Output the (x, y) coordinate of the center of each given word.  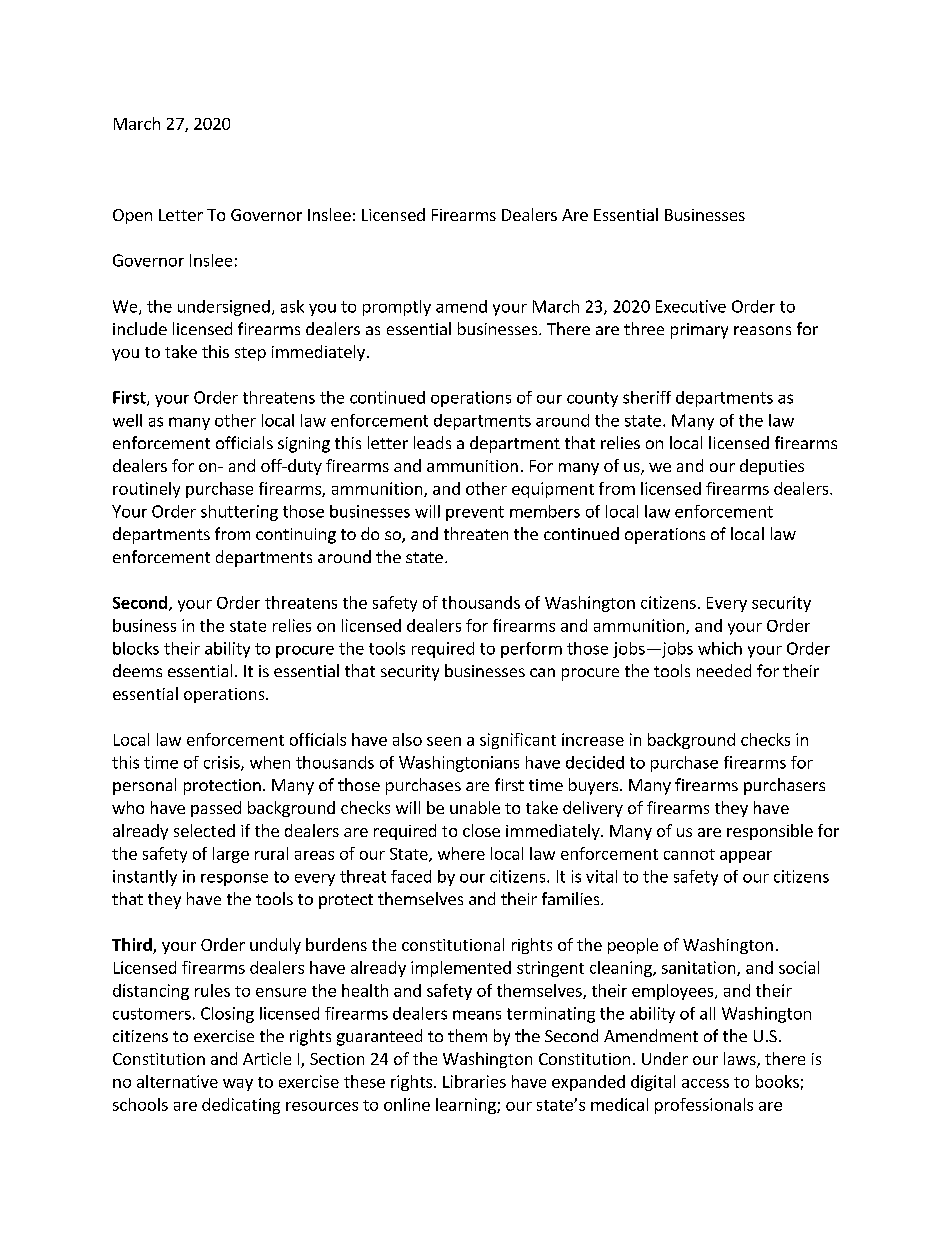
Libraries (474, 1081)
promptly (397, 308)
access (705, 1083)
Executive (691, 306)
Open (132, 216)
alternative (177, 1081)
